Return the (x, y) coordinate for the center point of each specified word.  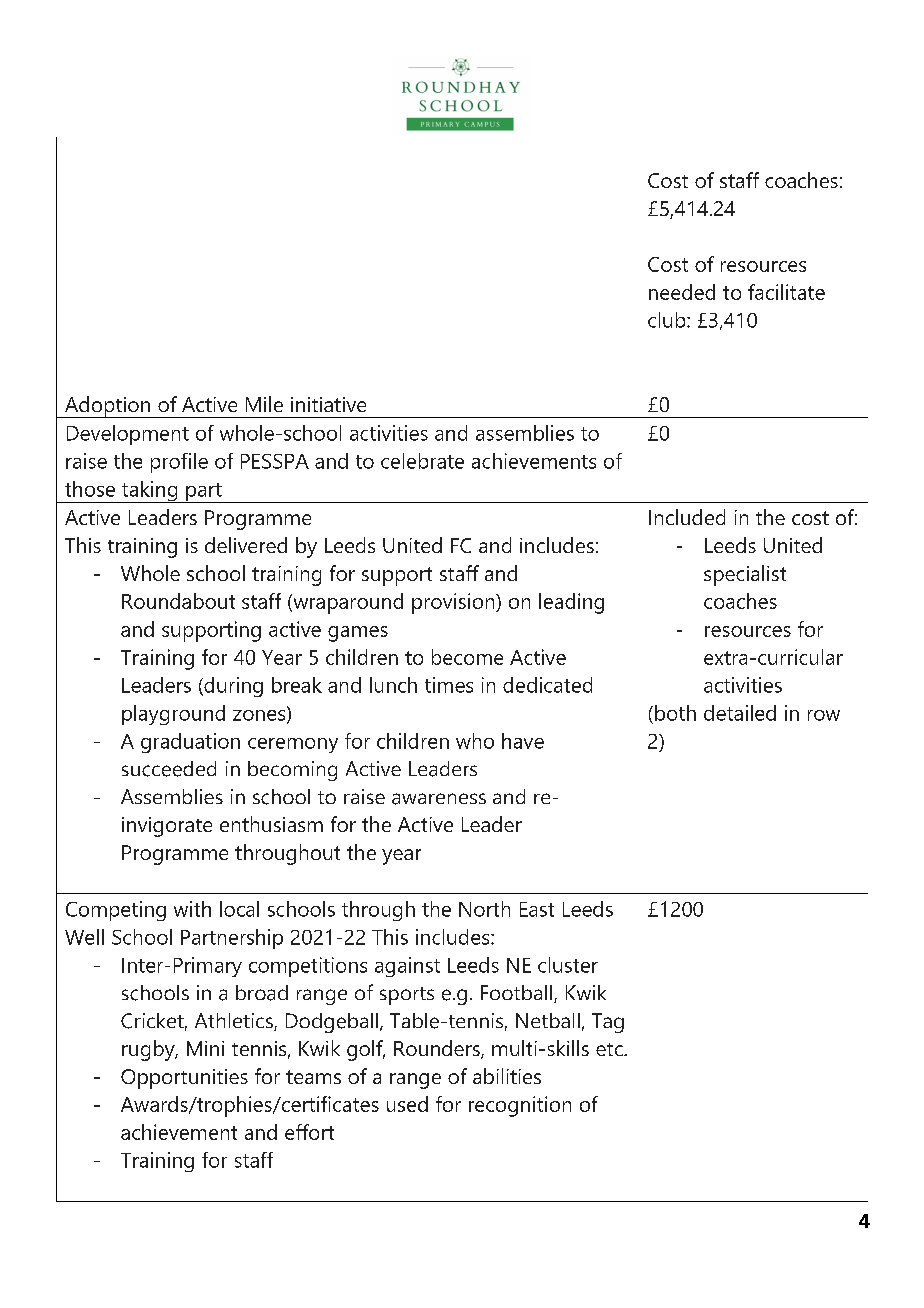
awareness (439, 799)
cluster (568, 965)
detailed (740, 713)
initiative (328, 404)
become (467, 657)
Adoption (107, 407)
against (407, 967)
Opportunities (184, 1079)
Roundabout (178, 601)
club (668, 320)
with (192, 909)
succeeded (169, 769)
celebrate (422, 461)
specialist (745, 575)
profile (179, 463)
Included (687, 517)
